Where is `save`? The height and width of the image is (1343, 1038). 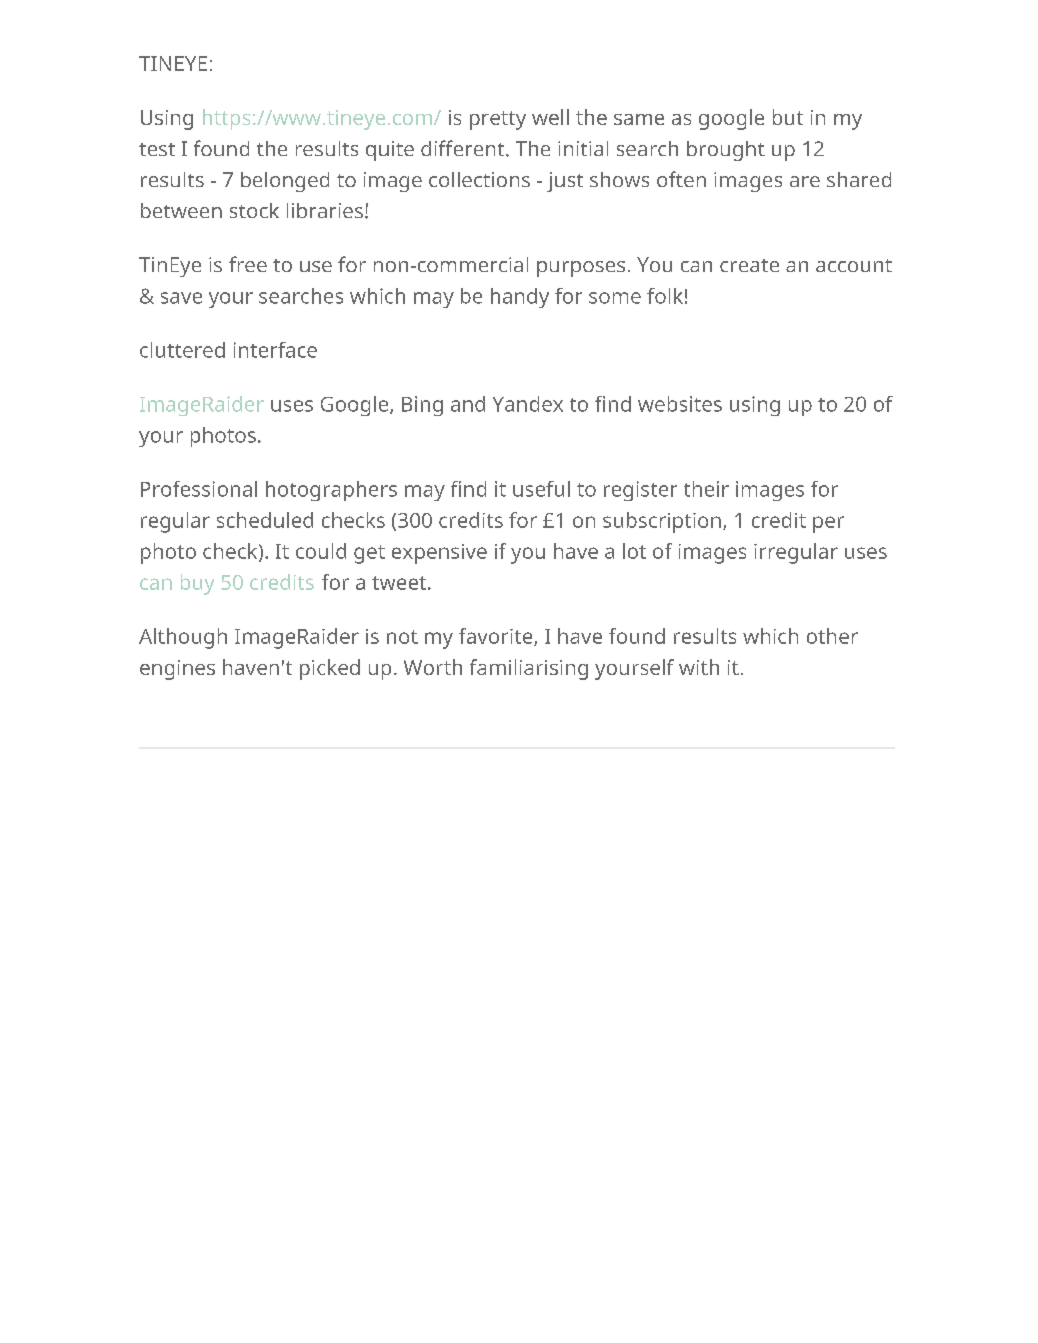 save is located at coordinates (181, 298).
